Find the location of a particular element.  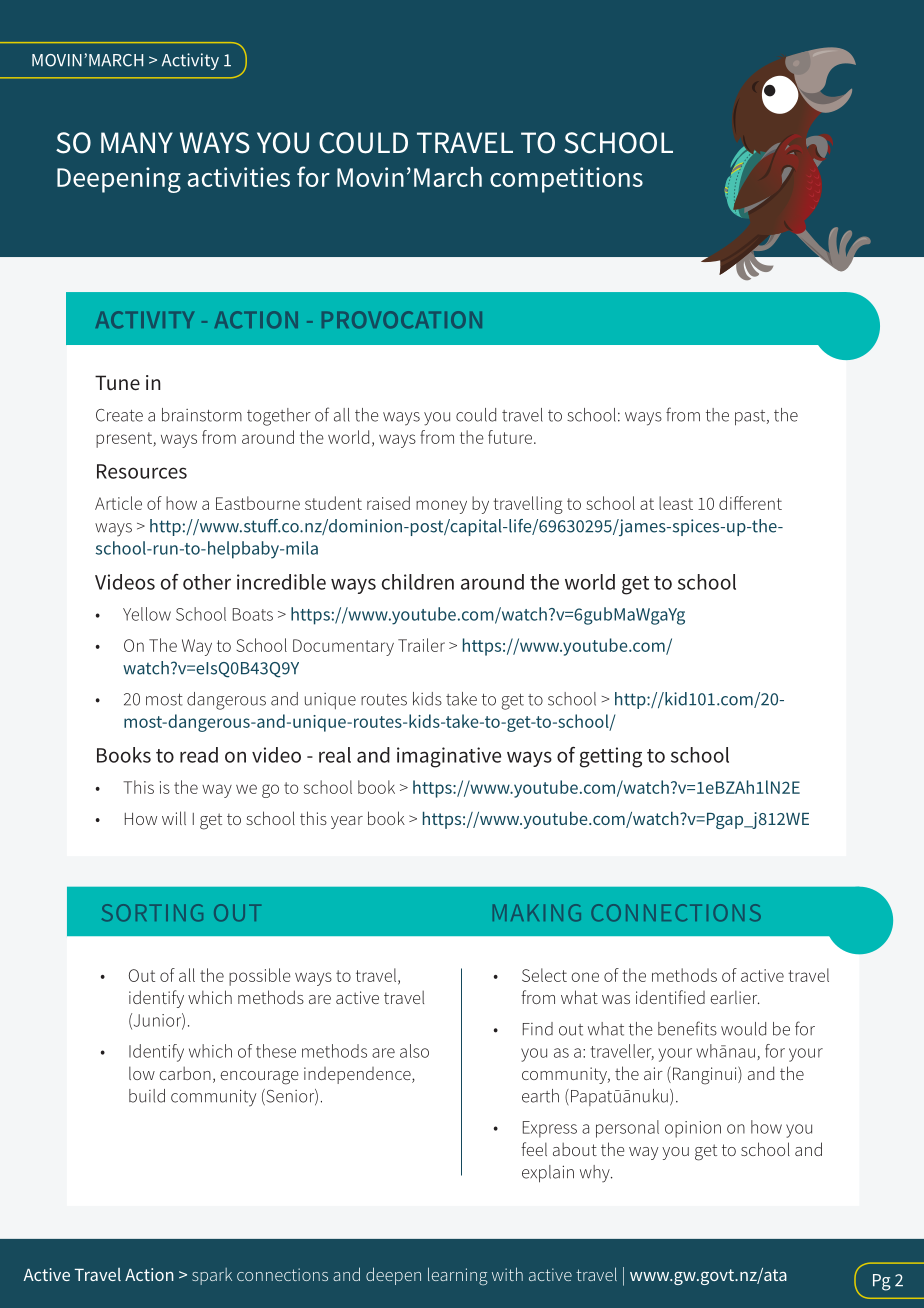

competitions is located at coordinates (566, 180).
